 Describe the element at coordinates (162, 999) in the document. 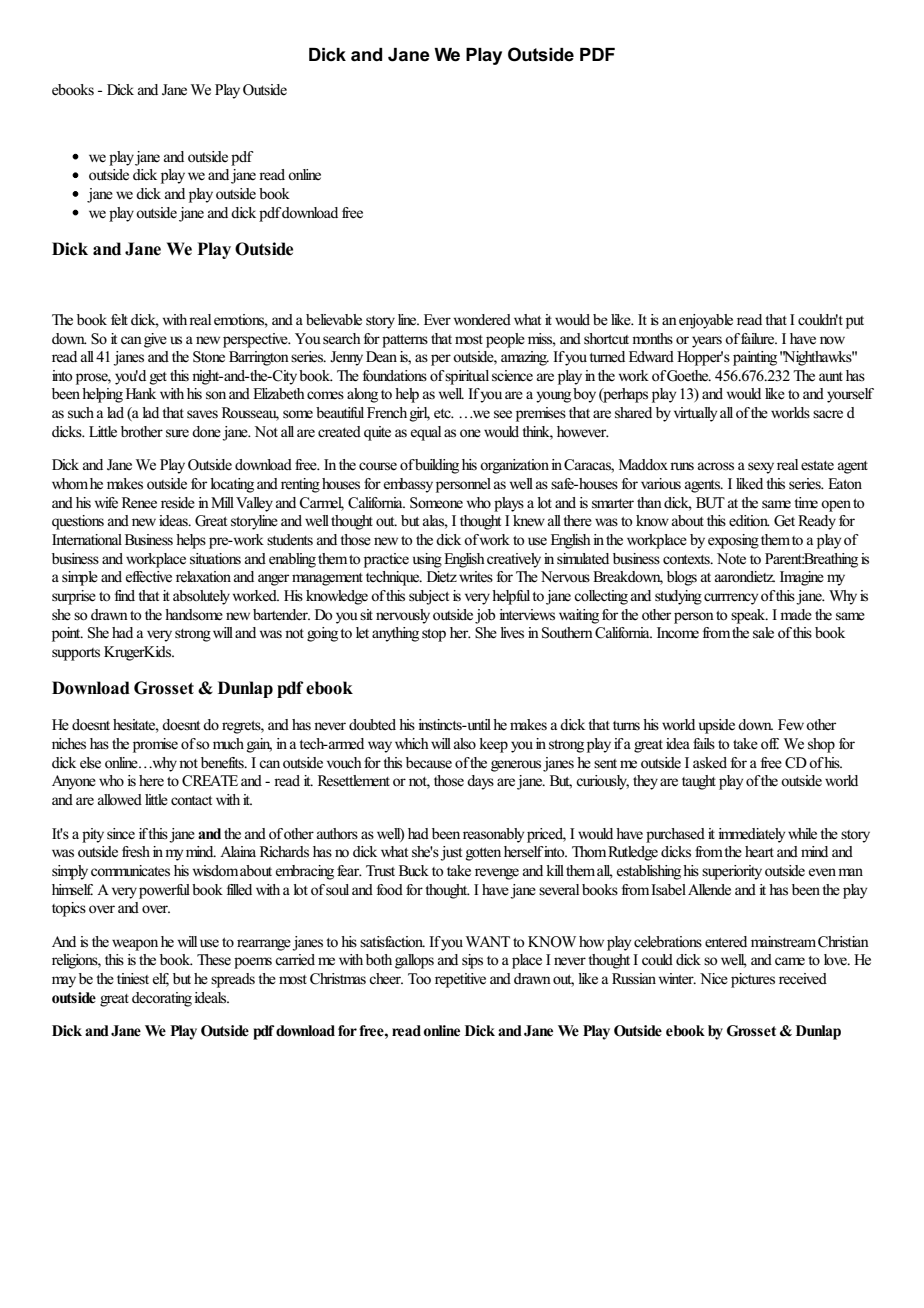

I see `decorating` at that location.
